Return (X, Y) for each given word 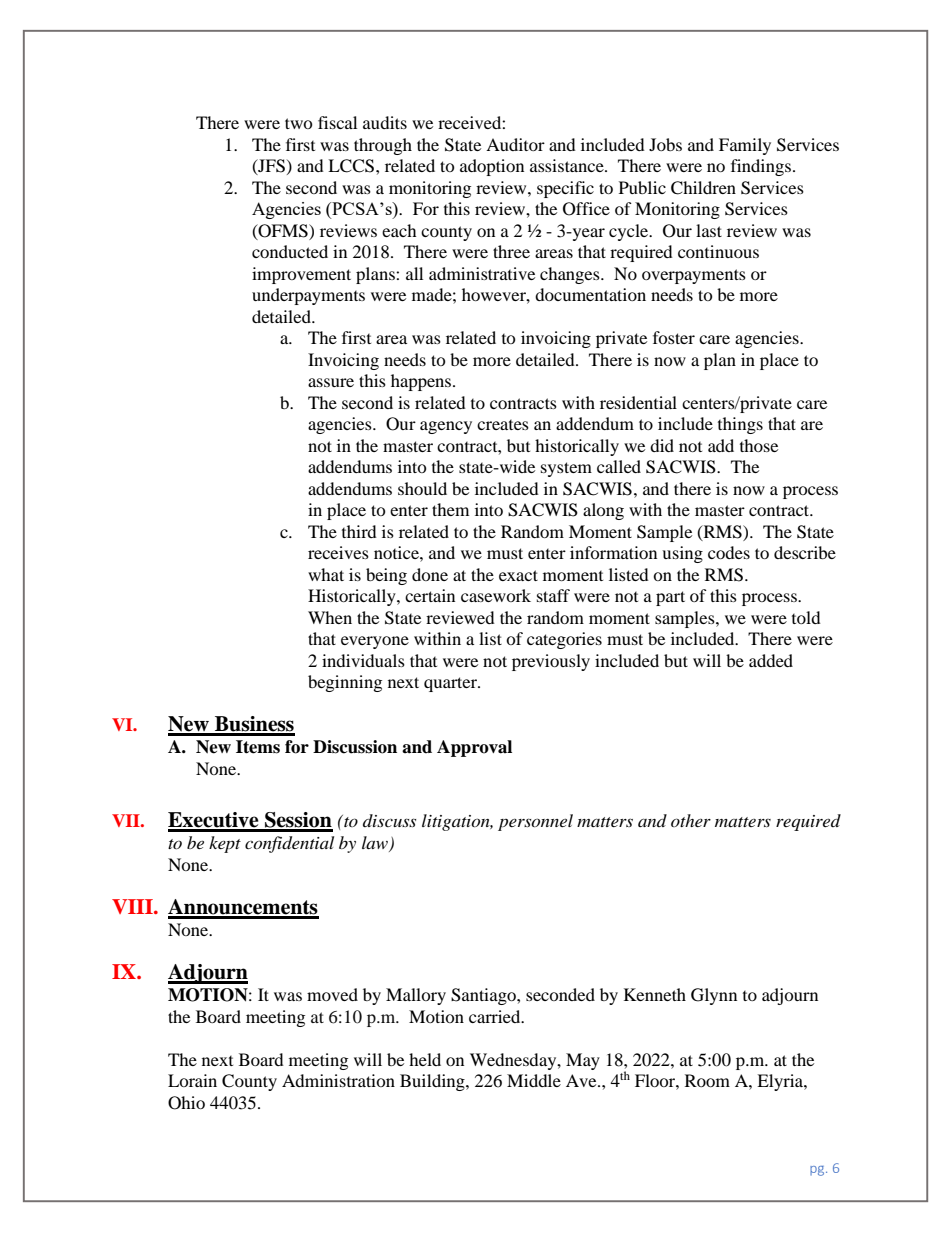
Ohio (186, 1103)
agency (446, 427)
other (691, 820)
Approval (474, 748)
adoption (492, 167)
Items (258, 747)
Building (433, 1082)
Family (745, 146)
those (759, 445)
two (299, 123)
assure (331, 382)
